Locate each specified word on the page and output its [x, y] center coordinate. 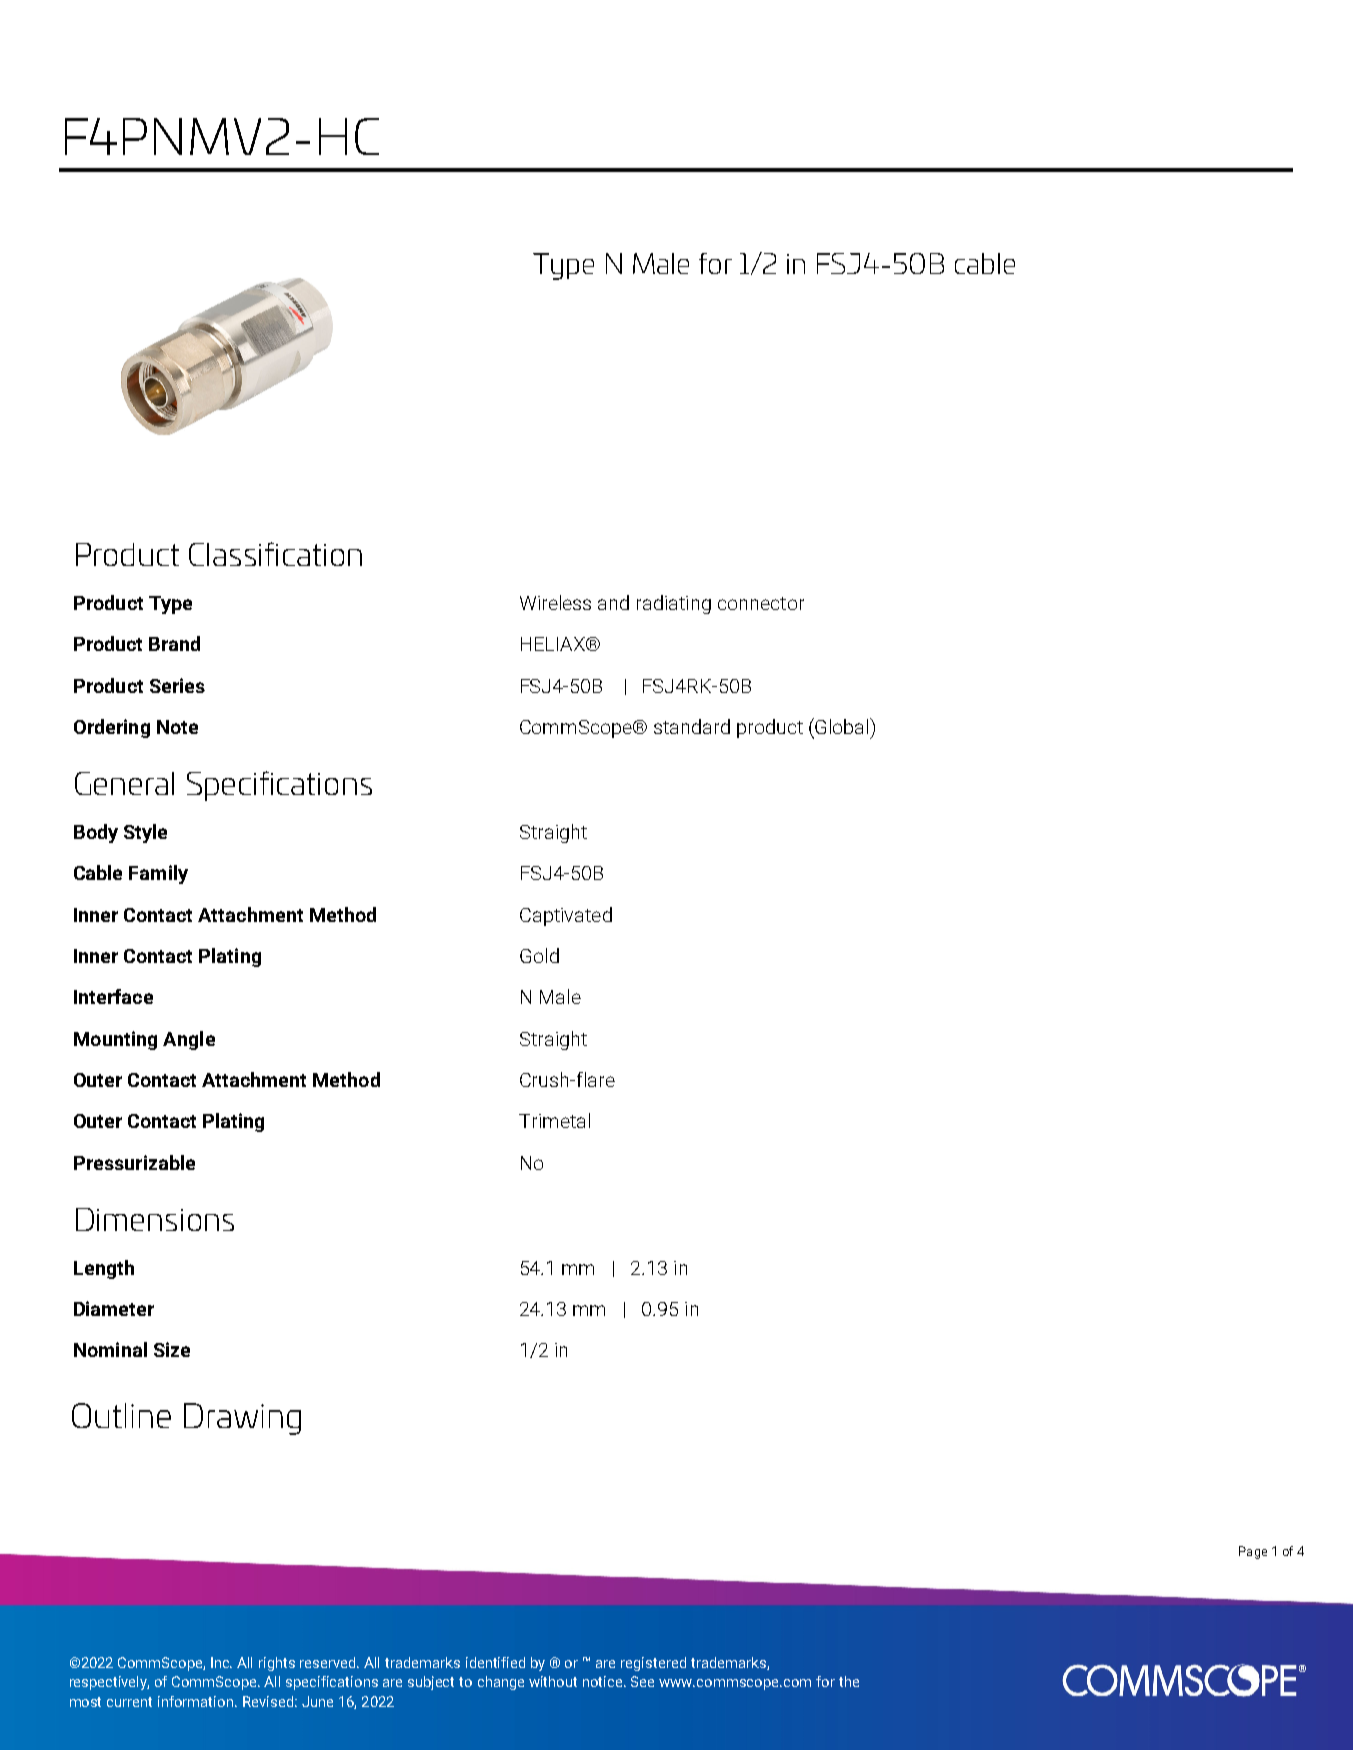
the [849, 1681]
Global [843, 726]
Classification [275, 554]
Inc [221, 1662]
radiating [674, 604]
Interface [113, 996]
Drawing [242, 1419]
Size [172, 1349]
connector [761, 603]
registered [653, 1664]
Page [1253, 1552]
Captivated [566, 916]
